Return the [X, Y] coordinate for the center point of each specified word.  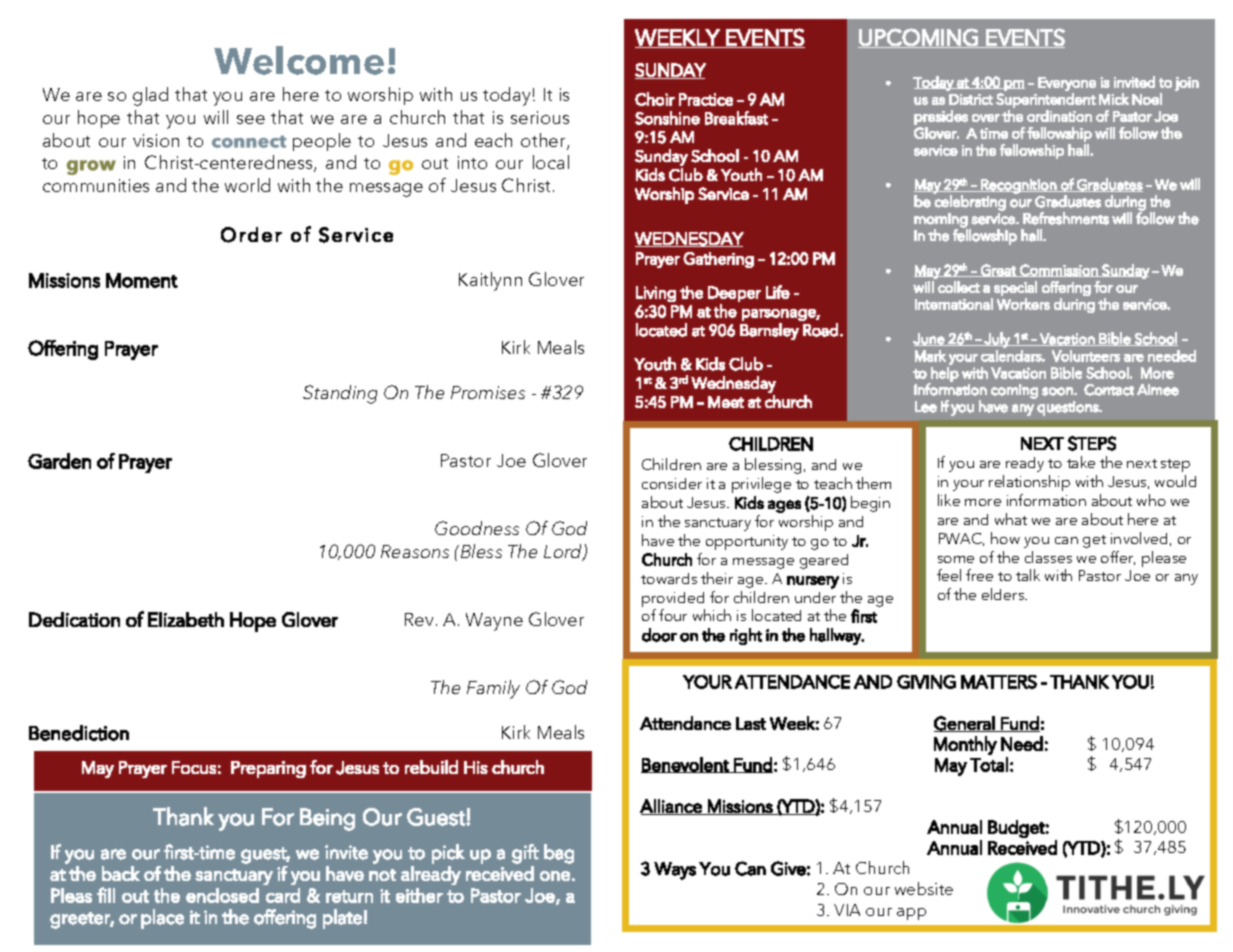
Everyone [1067, 84]
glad [150, 96]
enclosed [222, 895]
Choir [655, 99]
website [924, 888]
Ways [675, 871]
